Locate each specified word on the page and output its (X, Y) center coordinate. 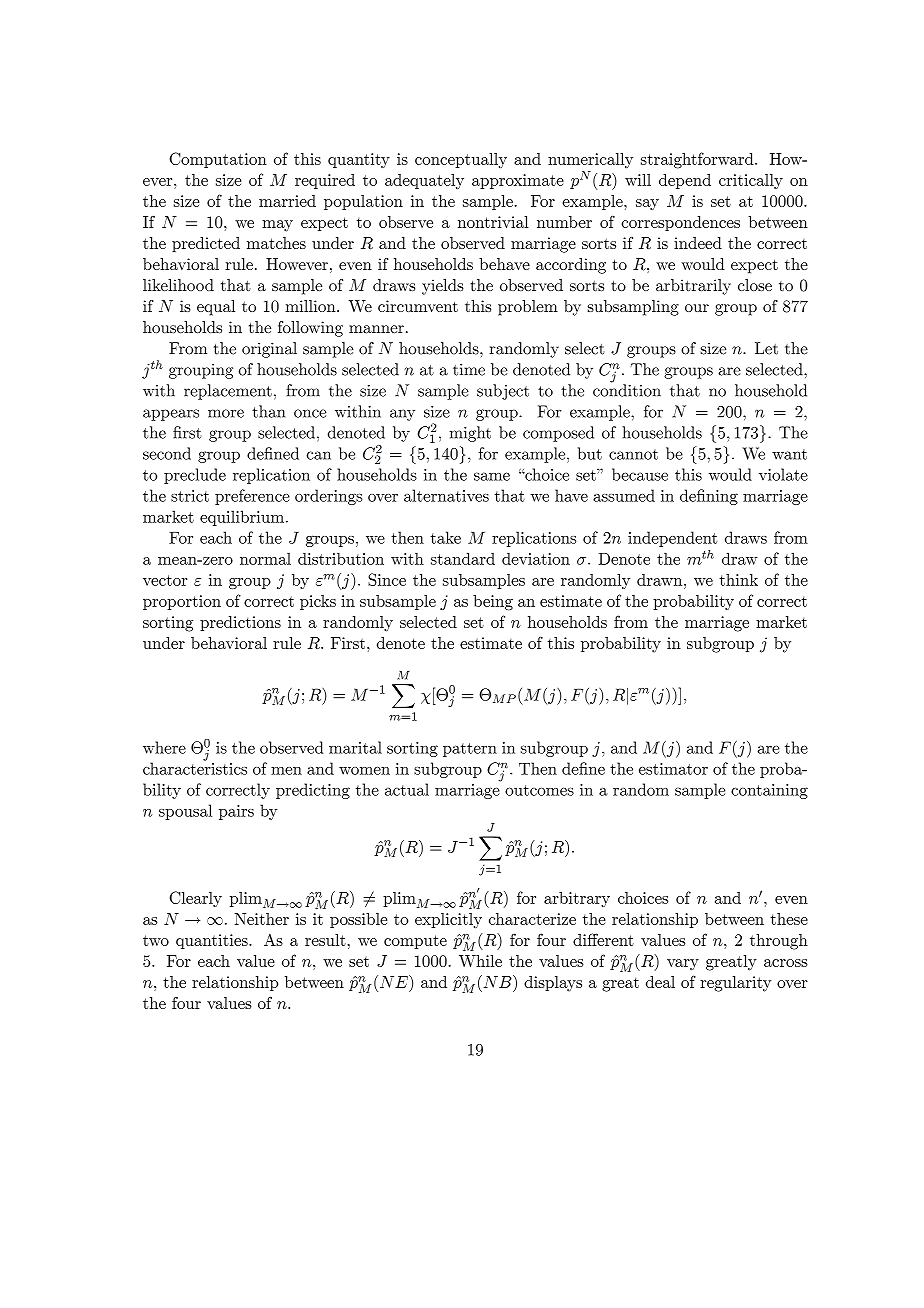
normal (265, 558)
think (738, 580)
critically (751, 181)
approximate (518, 181)
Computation (218, 160)
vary (683, 965)
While (480, 961)
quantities (213, 941)
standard (463, 558)
